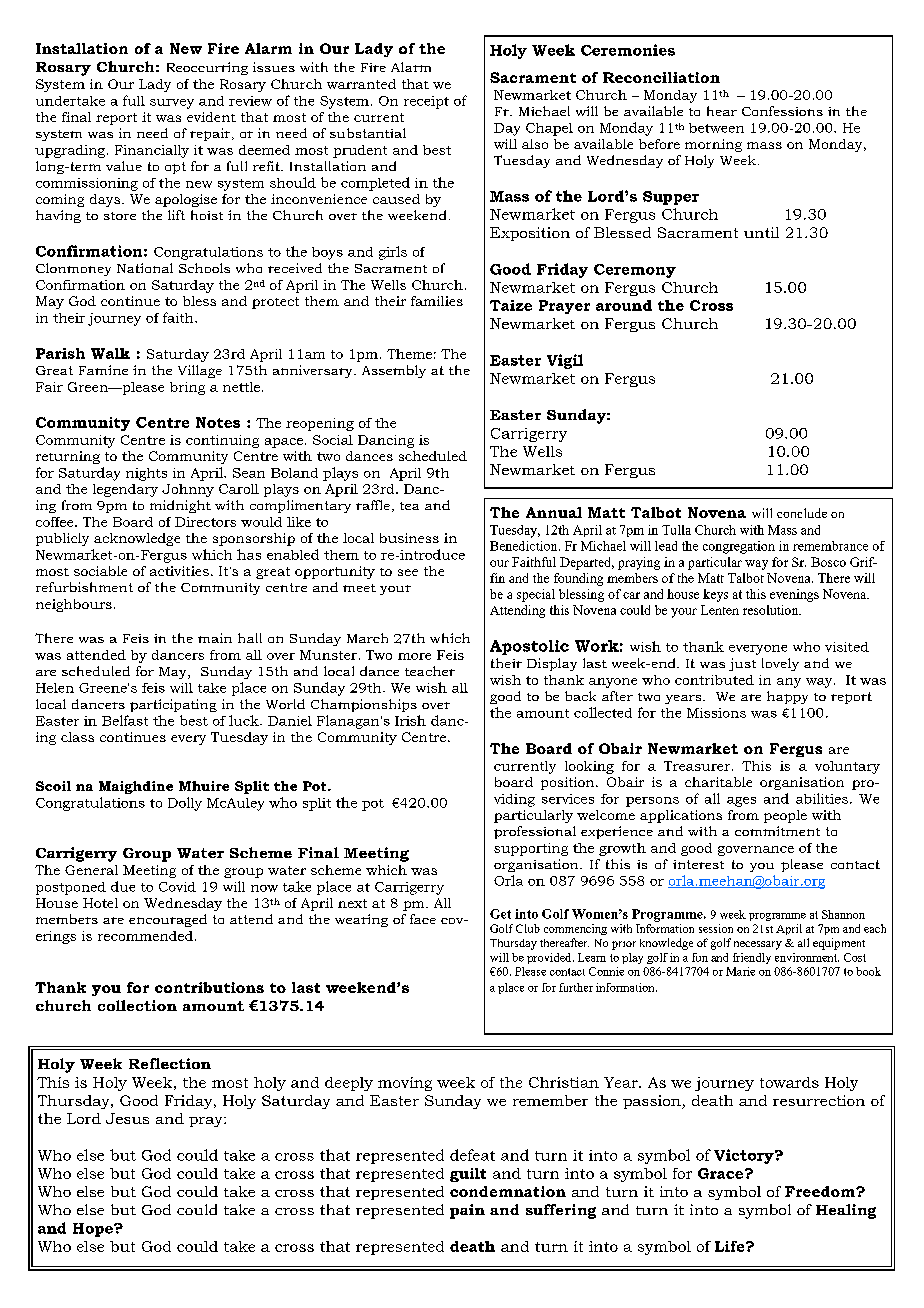 This image has height=1308, width=924. What do you see at coordinates (145, 936) in the image?
I see `recommended` at bounding box center [145, 936].
